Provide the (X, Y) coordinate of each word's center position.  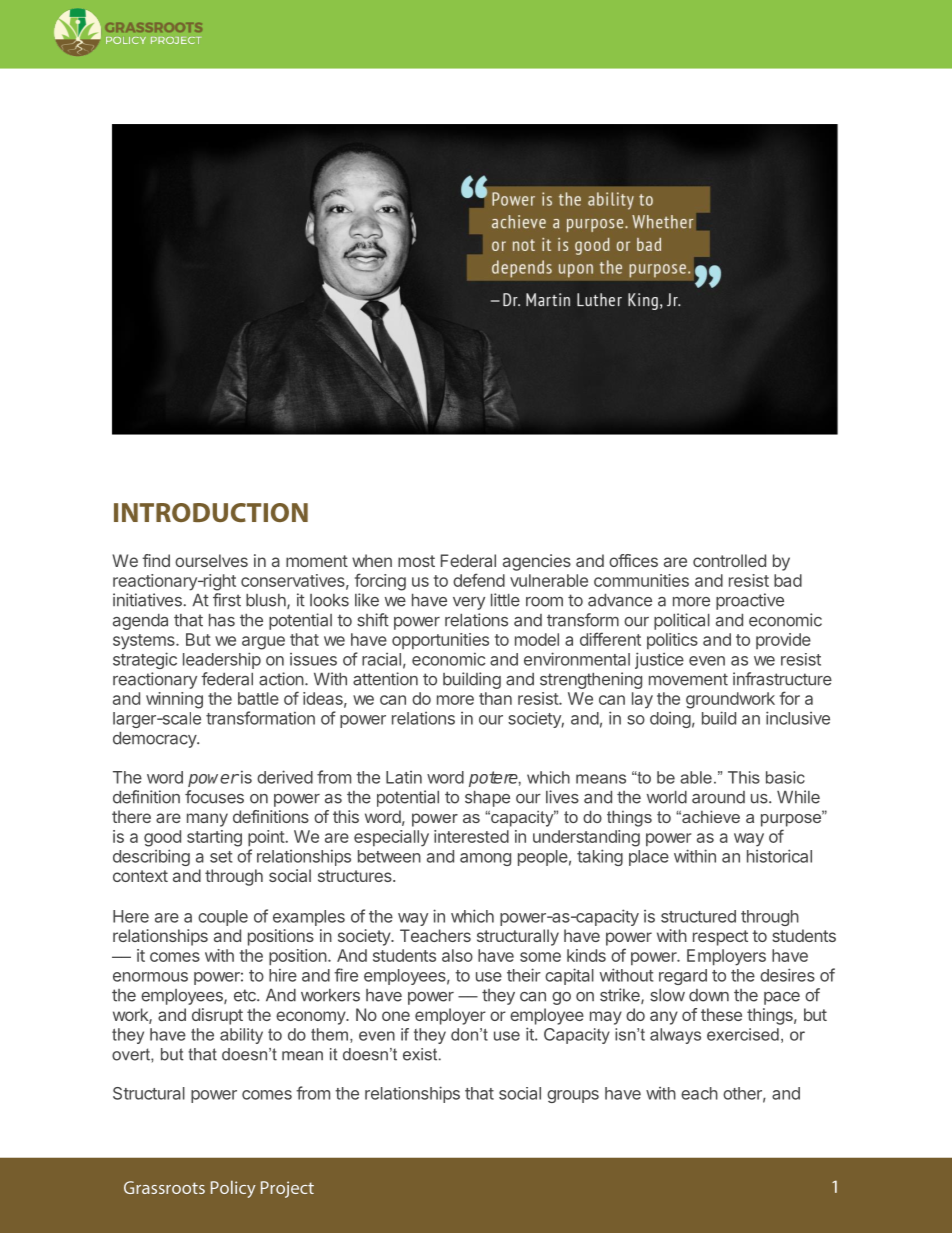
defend (479, 580)
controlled (729, 560)
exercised (743, 1034)
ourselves (211, 560)
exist (421, 1054)
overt (132, 1054)
